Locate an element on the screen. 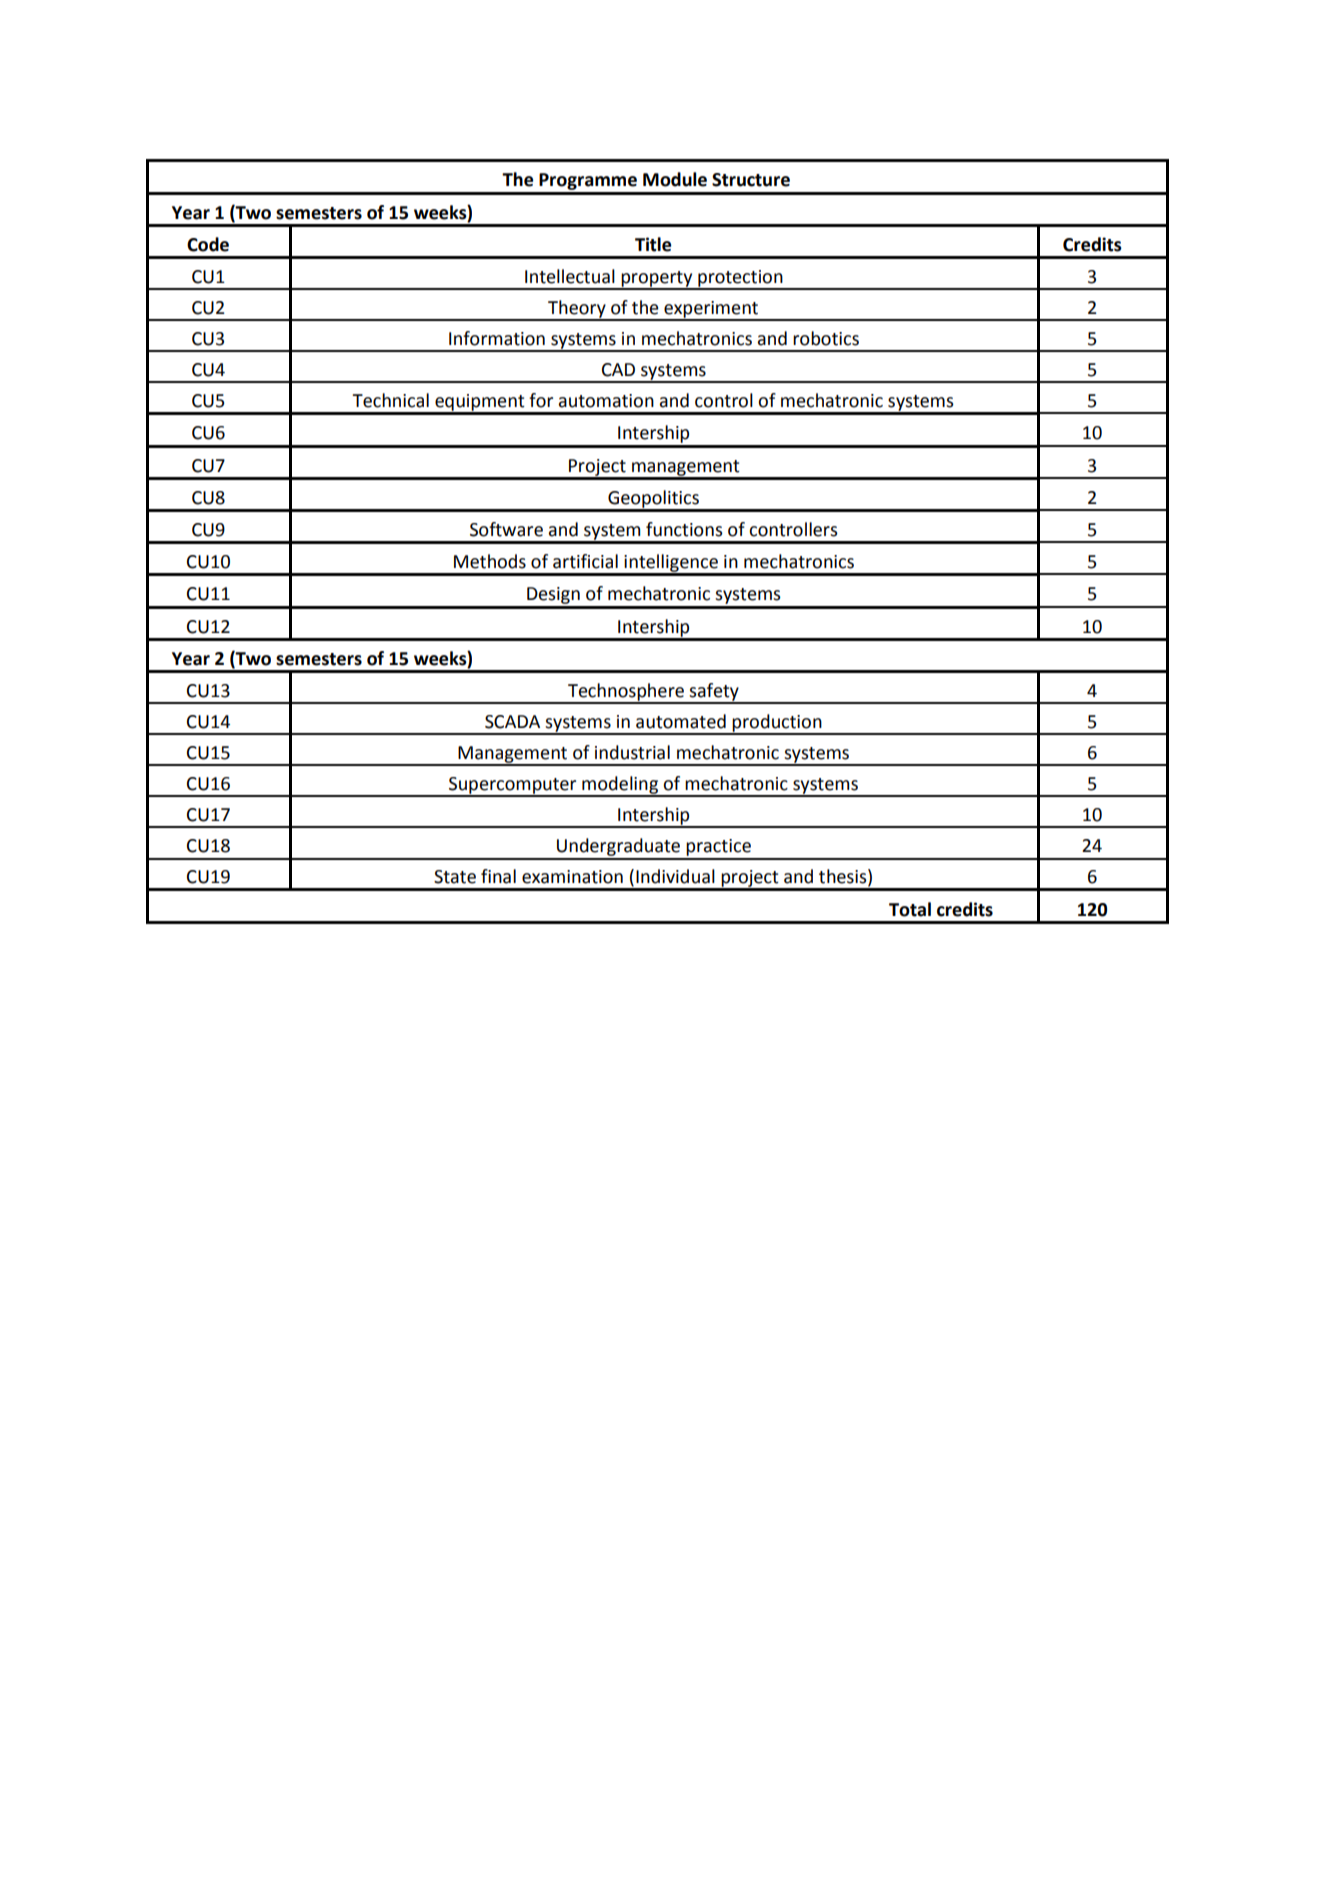  artificial is located at coordinates (585, 561).
